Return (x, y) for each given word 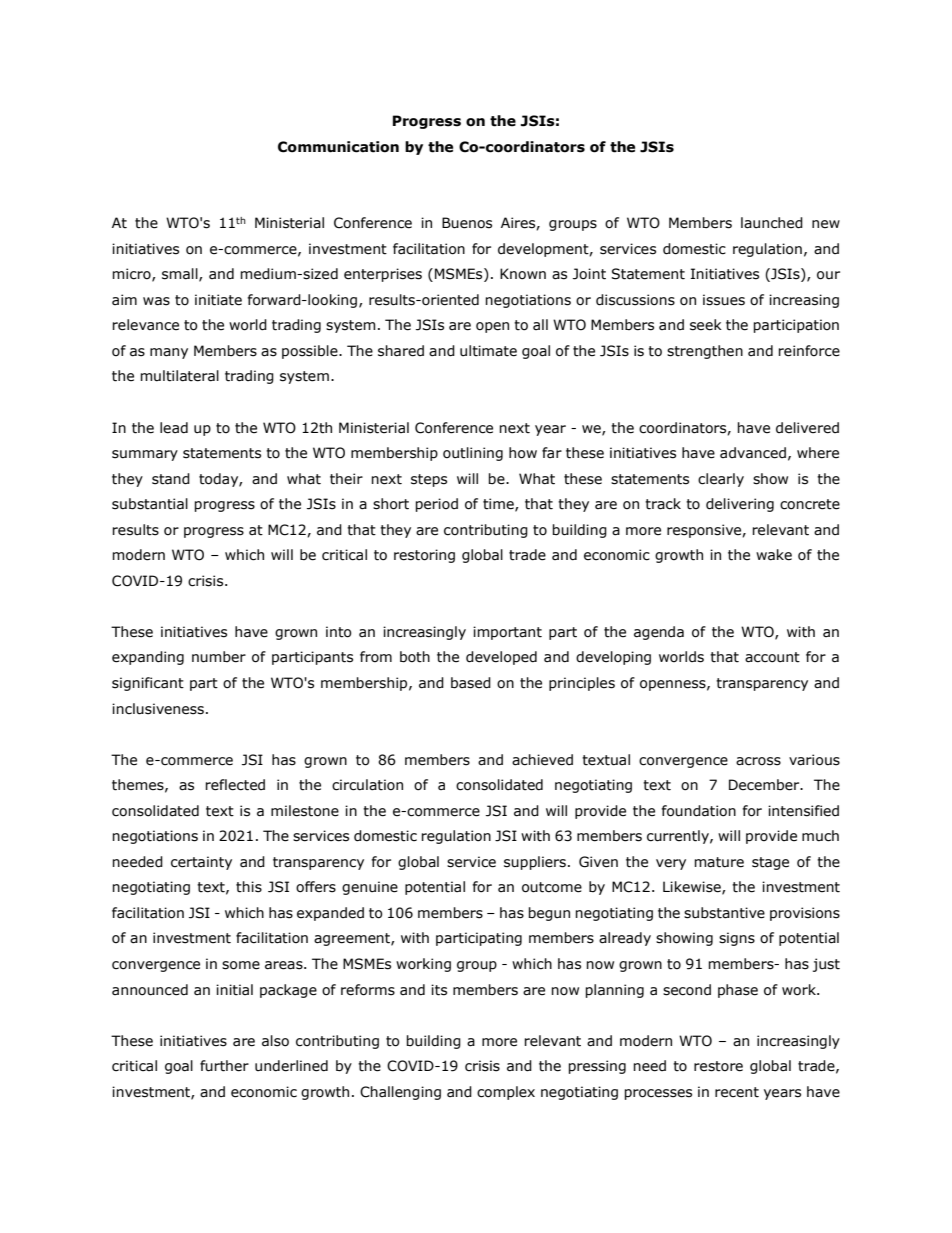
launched (772, 223)
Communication (338, 147)
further (224, 1066)
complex (506, 1093)
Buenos (467, 223)
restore (718, 1066)
